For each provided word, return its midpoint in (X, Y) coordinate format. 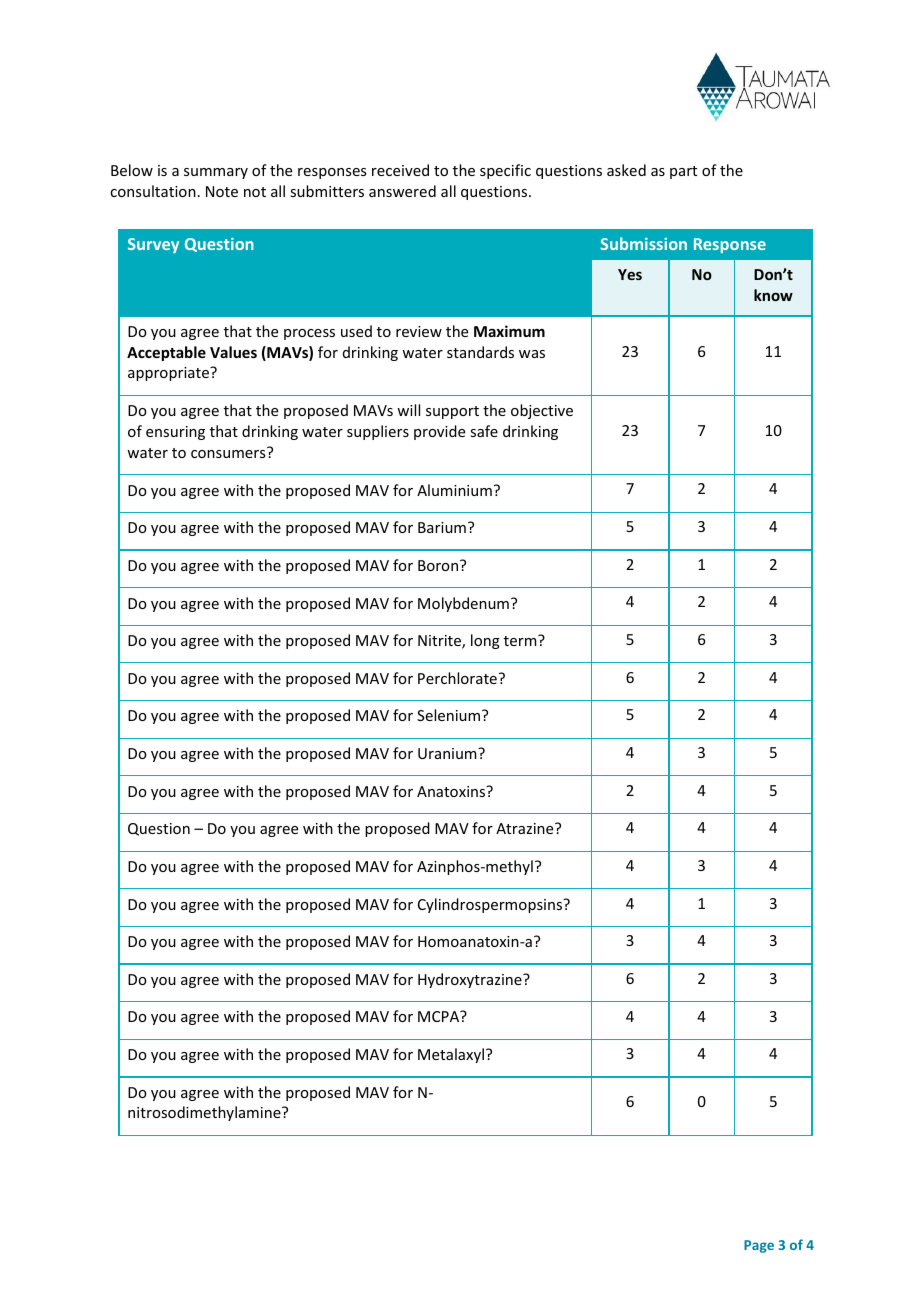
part (683, 172)
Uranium (448, 753)
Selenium (450, 715)
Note (222, 191)
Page (759, 1246)
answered (402, 191)
